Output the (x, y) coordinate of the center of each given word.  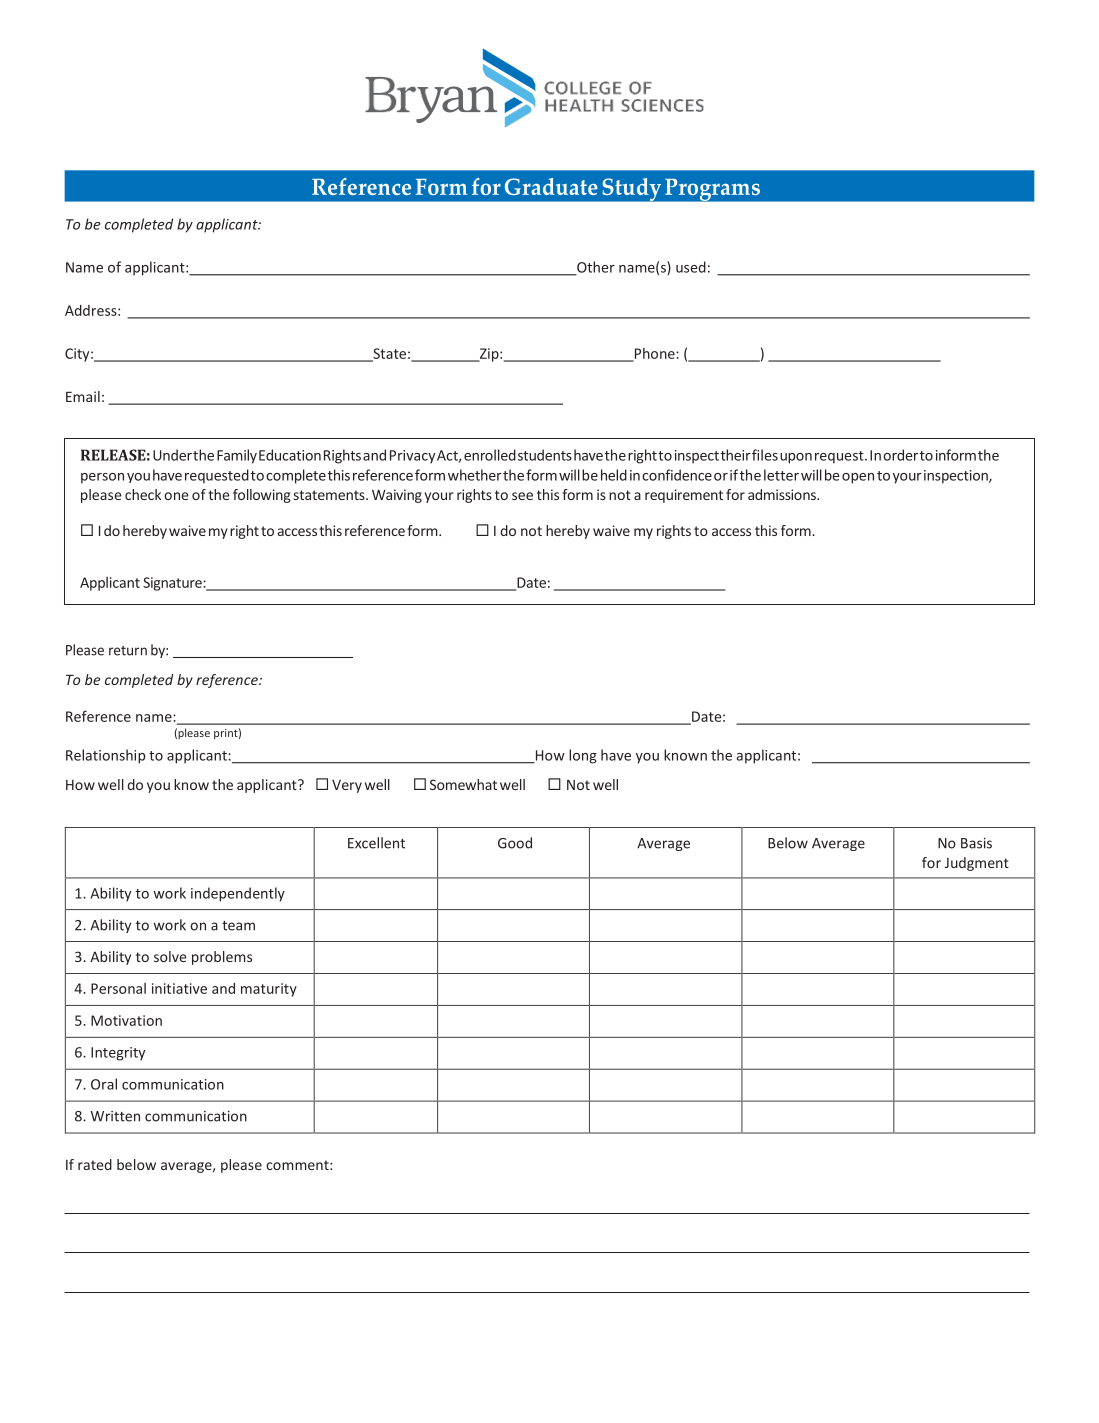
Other (595, 268)
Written (115, 1116)
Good (515, 843)
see (522, 496)
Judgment (977, 864)
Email (83, 396)
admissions (783, 494)
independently (238, 894)
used (691, 267)
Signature (173, 584)
